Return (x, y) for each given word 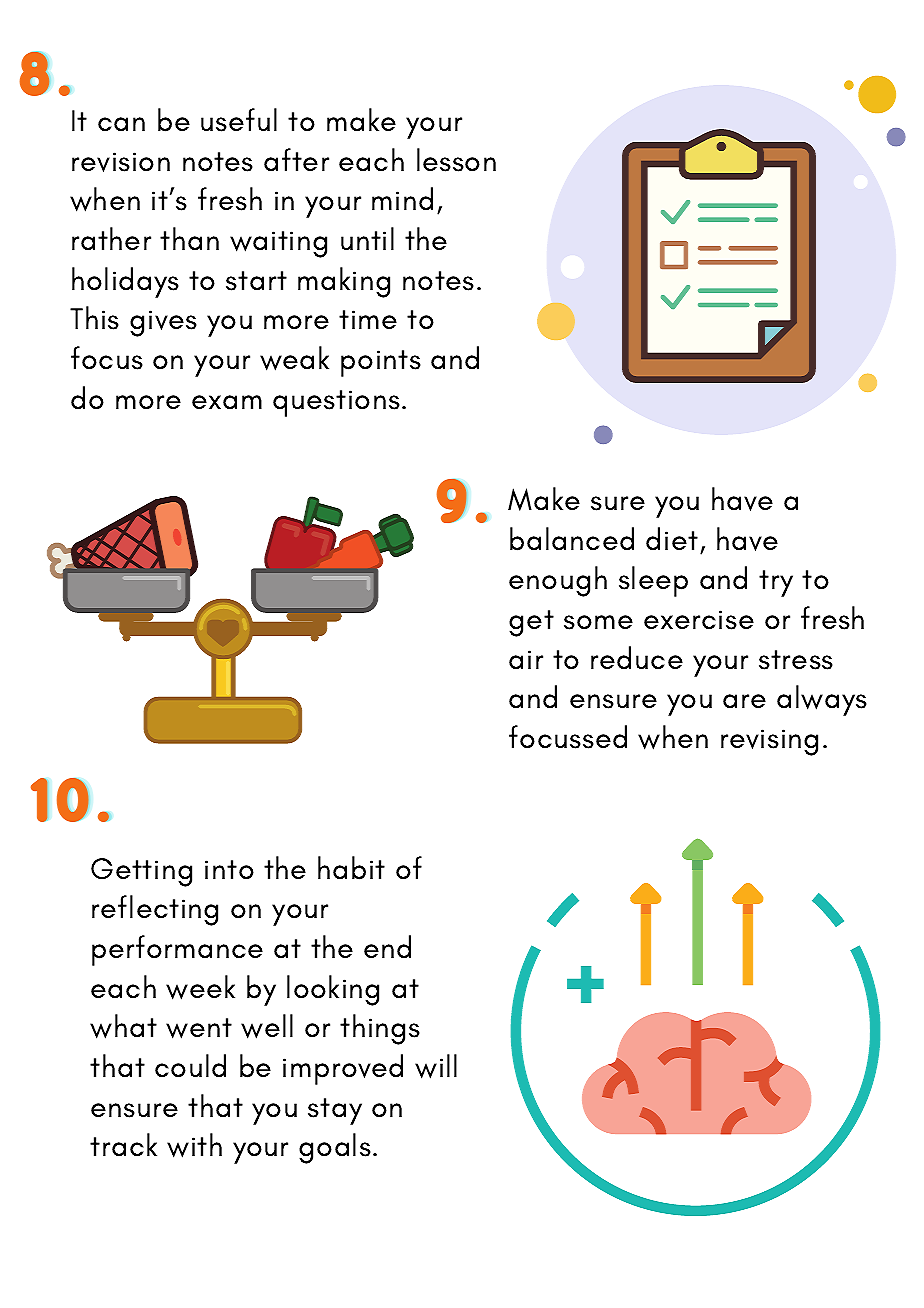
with (194, 1145)
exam (227, 402)
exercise (699, 620)
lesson (456, 160)
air (526, 660)
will (436, 1066)
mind (402, 199)
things (380, 1029)
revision (121, 162)
